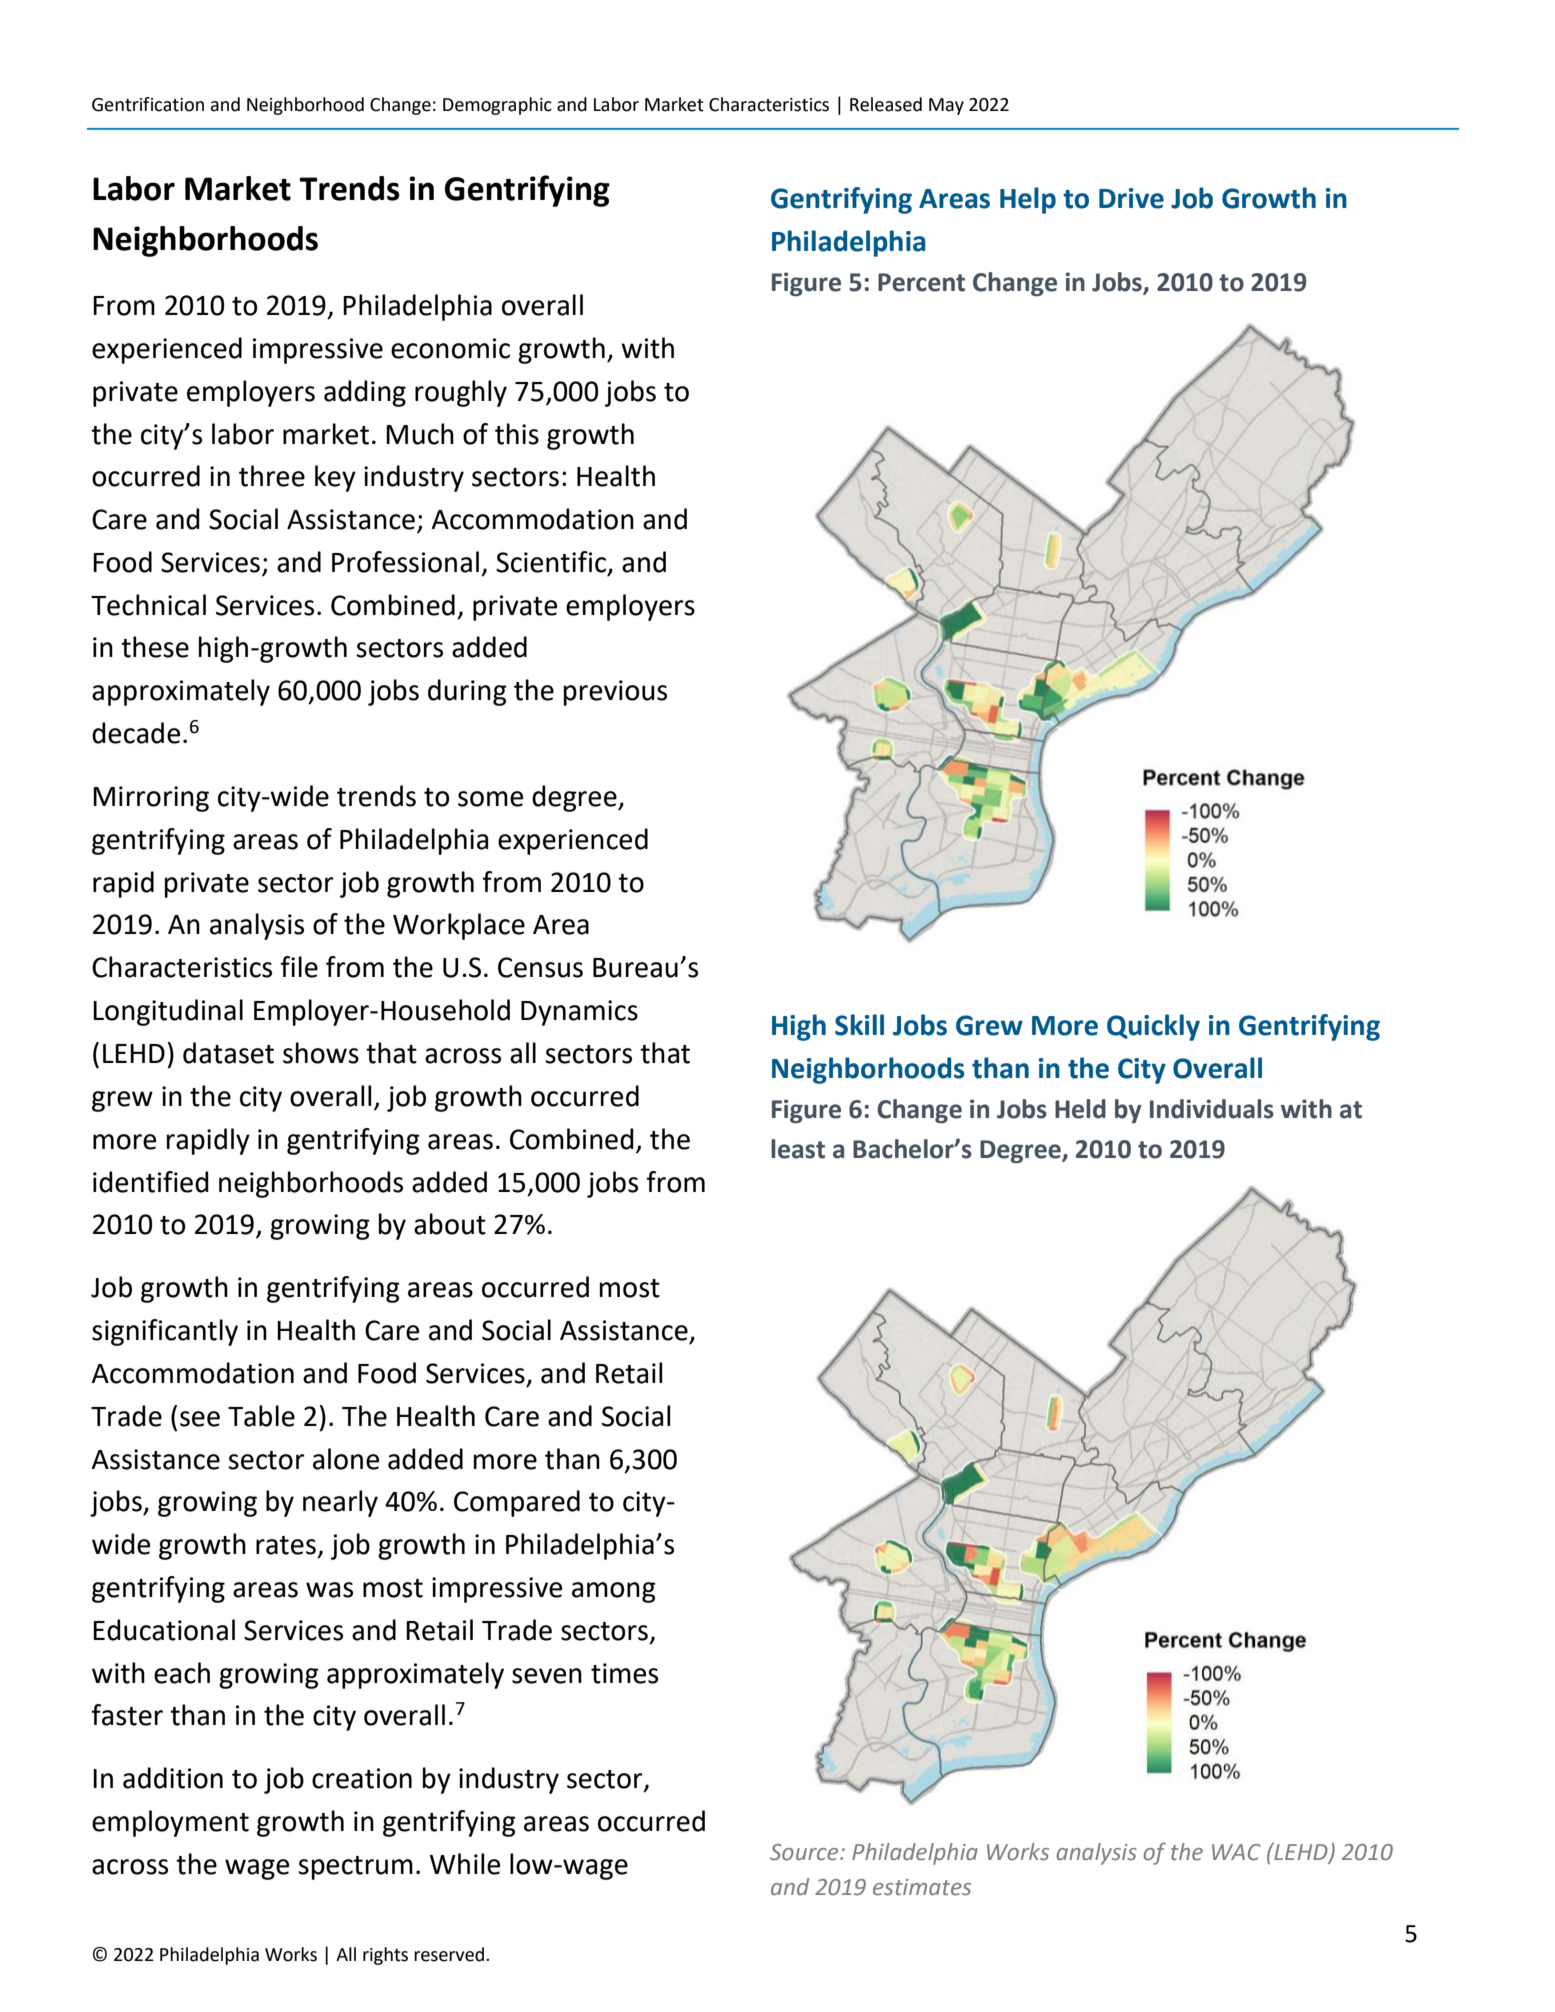 The height and width of the screenshot is (2012, 1555). What do you see at coordinates (1131, 198) in the screenshot?
I see `Drive` at bounding box center [1131, 198].
